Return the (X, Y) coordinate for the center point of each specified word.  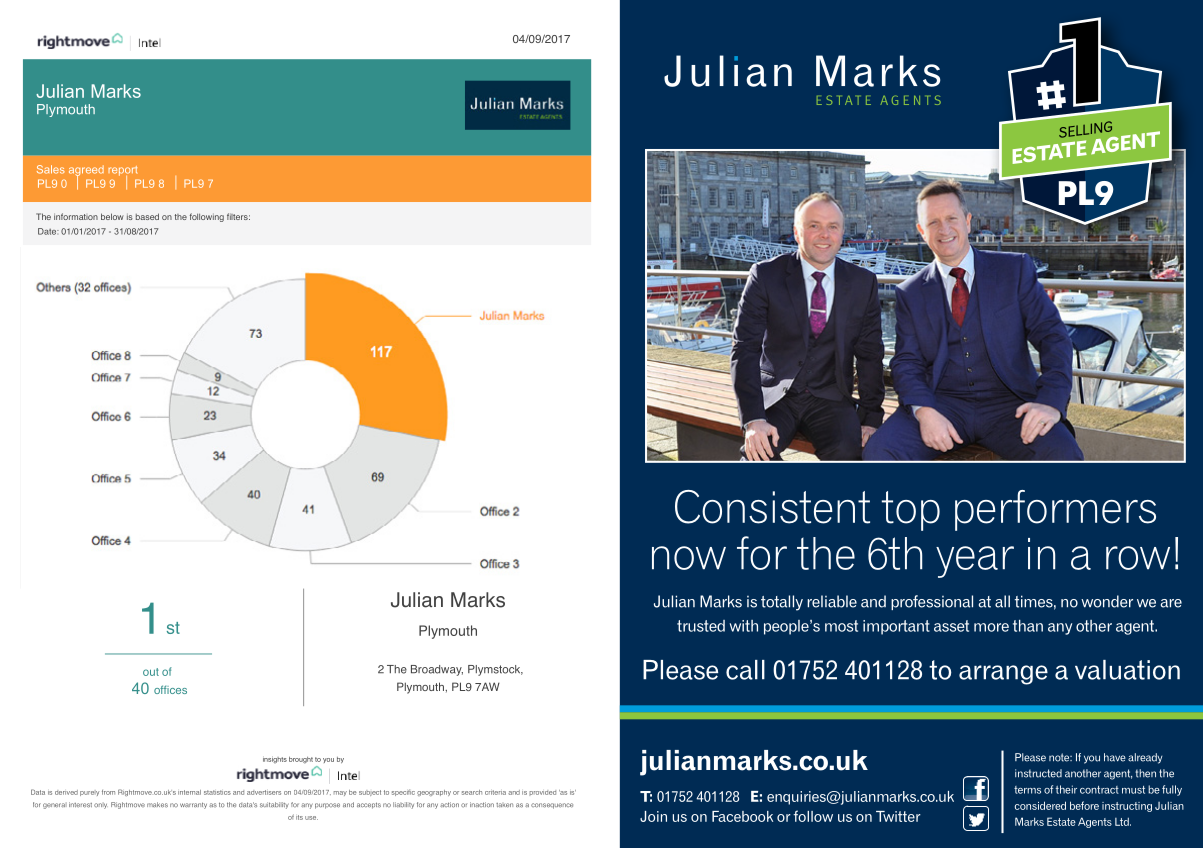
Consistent (772, 507)
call (745, 670)
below (112, 216)
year (975, 562)
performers (1055, 510)
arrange (1003, 675)
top (911, 511)
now (689, 558)
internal (189, 792)
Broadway (437, 670)
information (76, 216)
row (1138, 558)
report (122, 172)
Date (48, 231)
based (147, 216)
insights (275, 760)
